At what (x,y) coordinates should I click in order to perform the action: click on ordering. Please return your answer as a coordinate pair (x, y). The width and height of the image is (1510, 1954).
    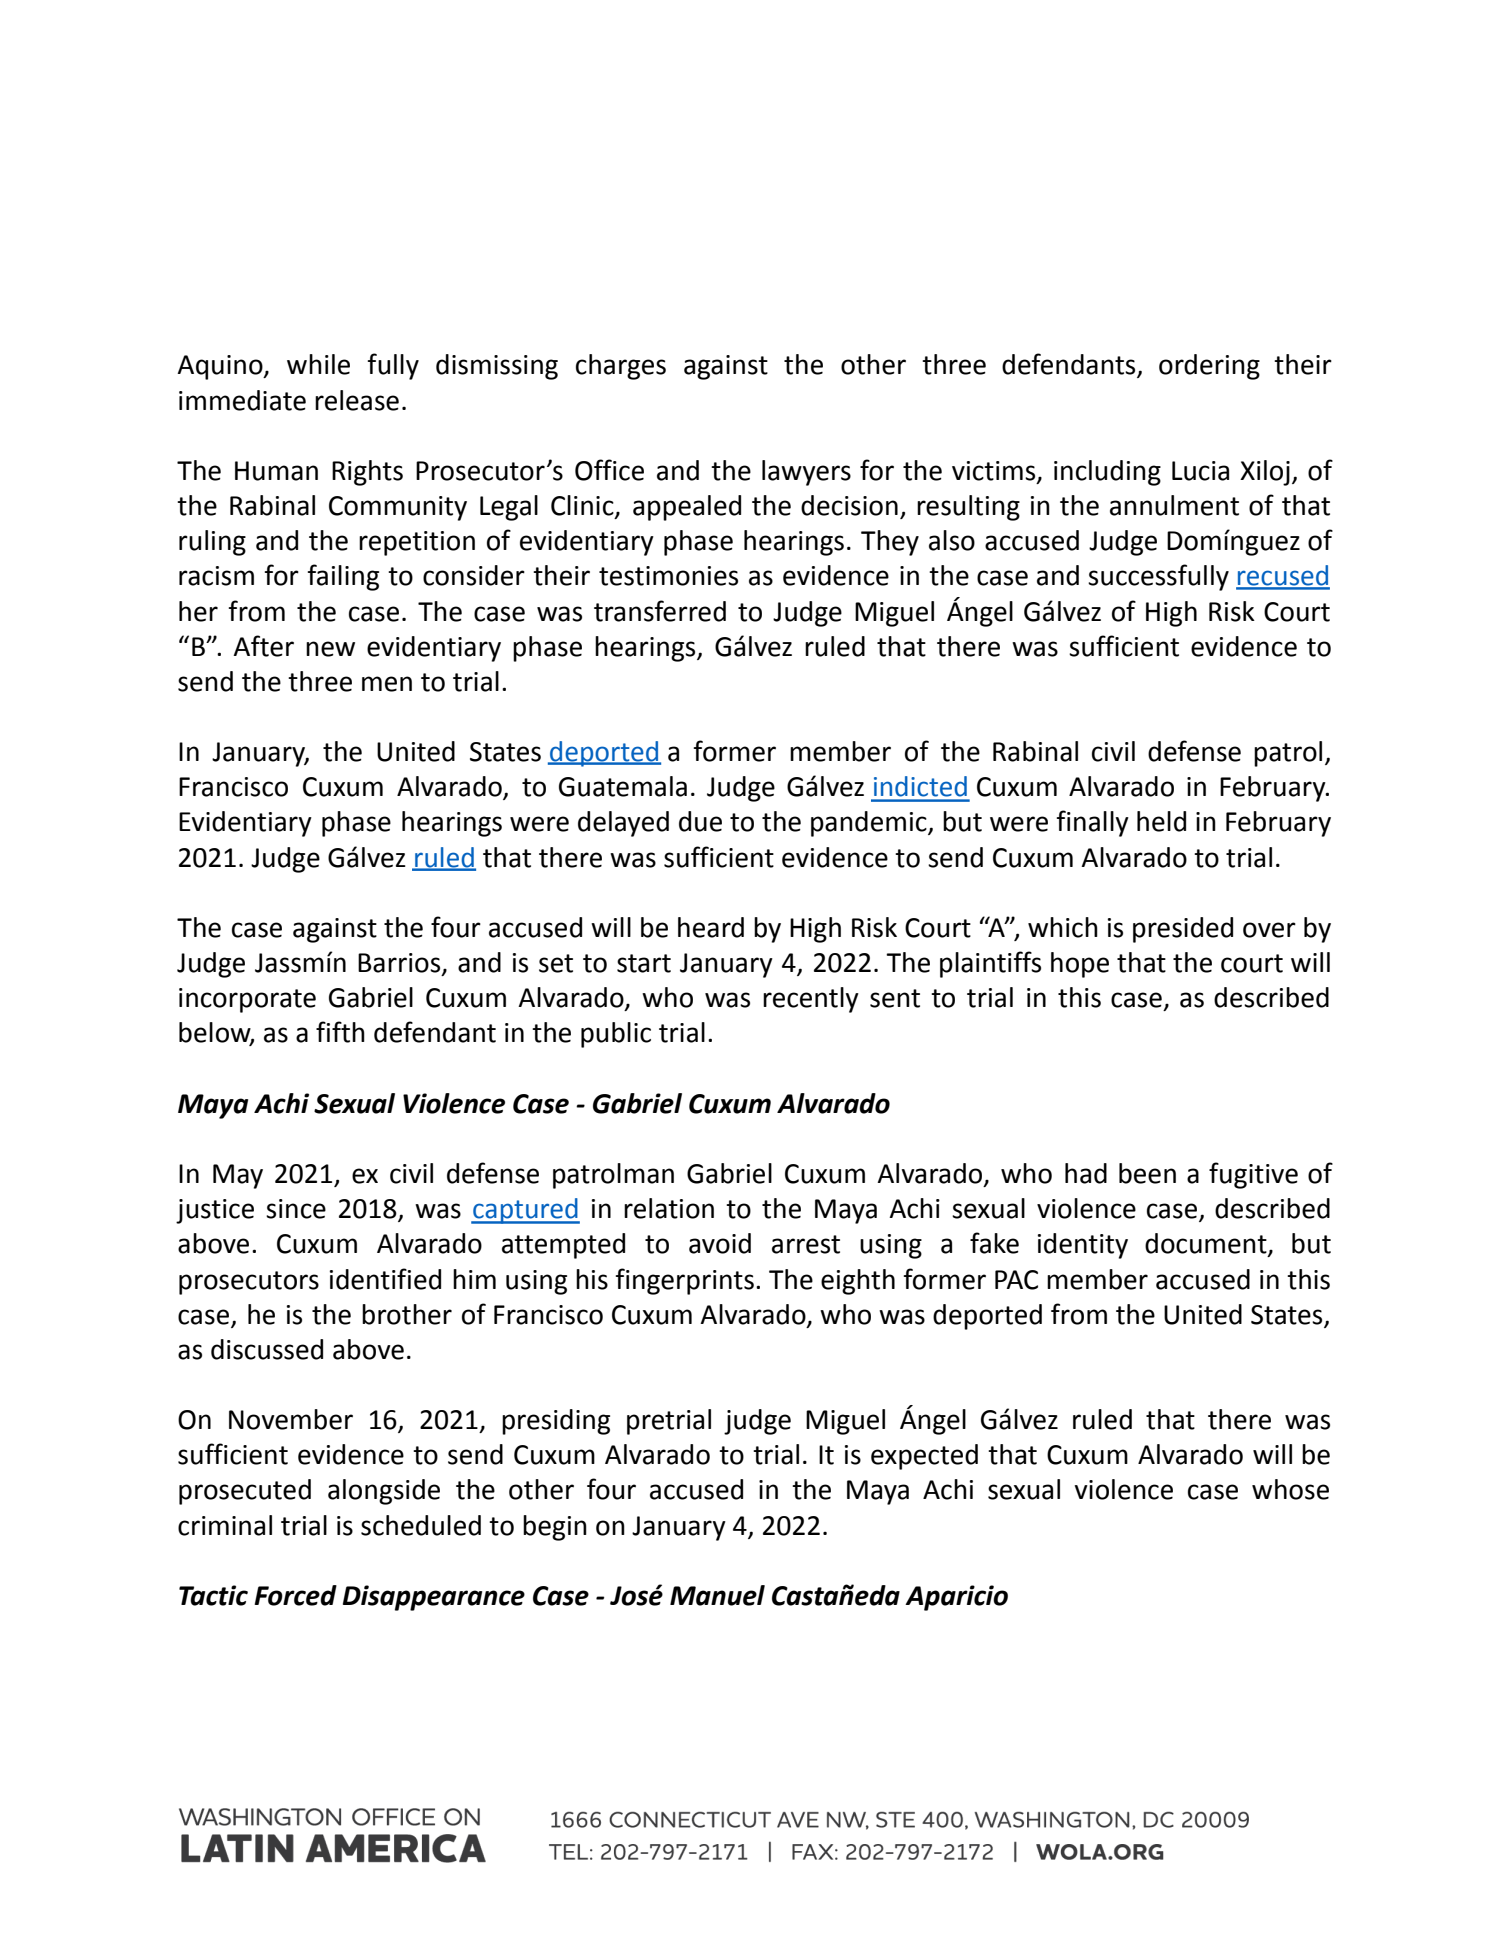
    Looking at the image, I should click on (1209, 367).
